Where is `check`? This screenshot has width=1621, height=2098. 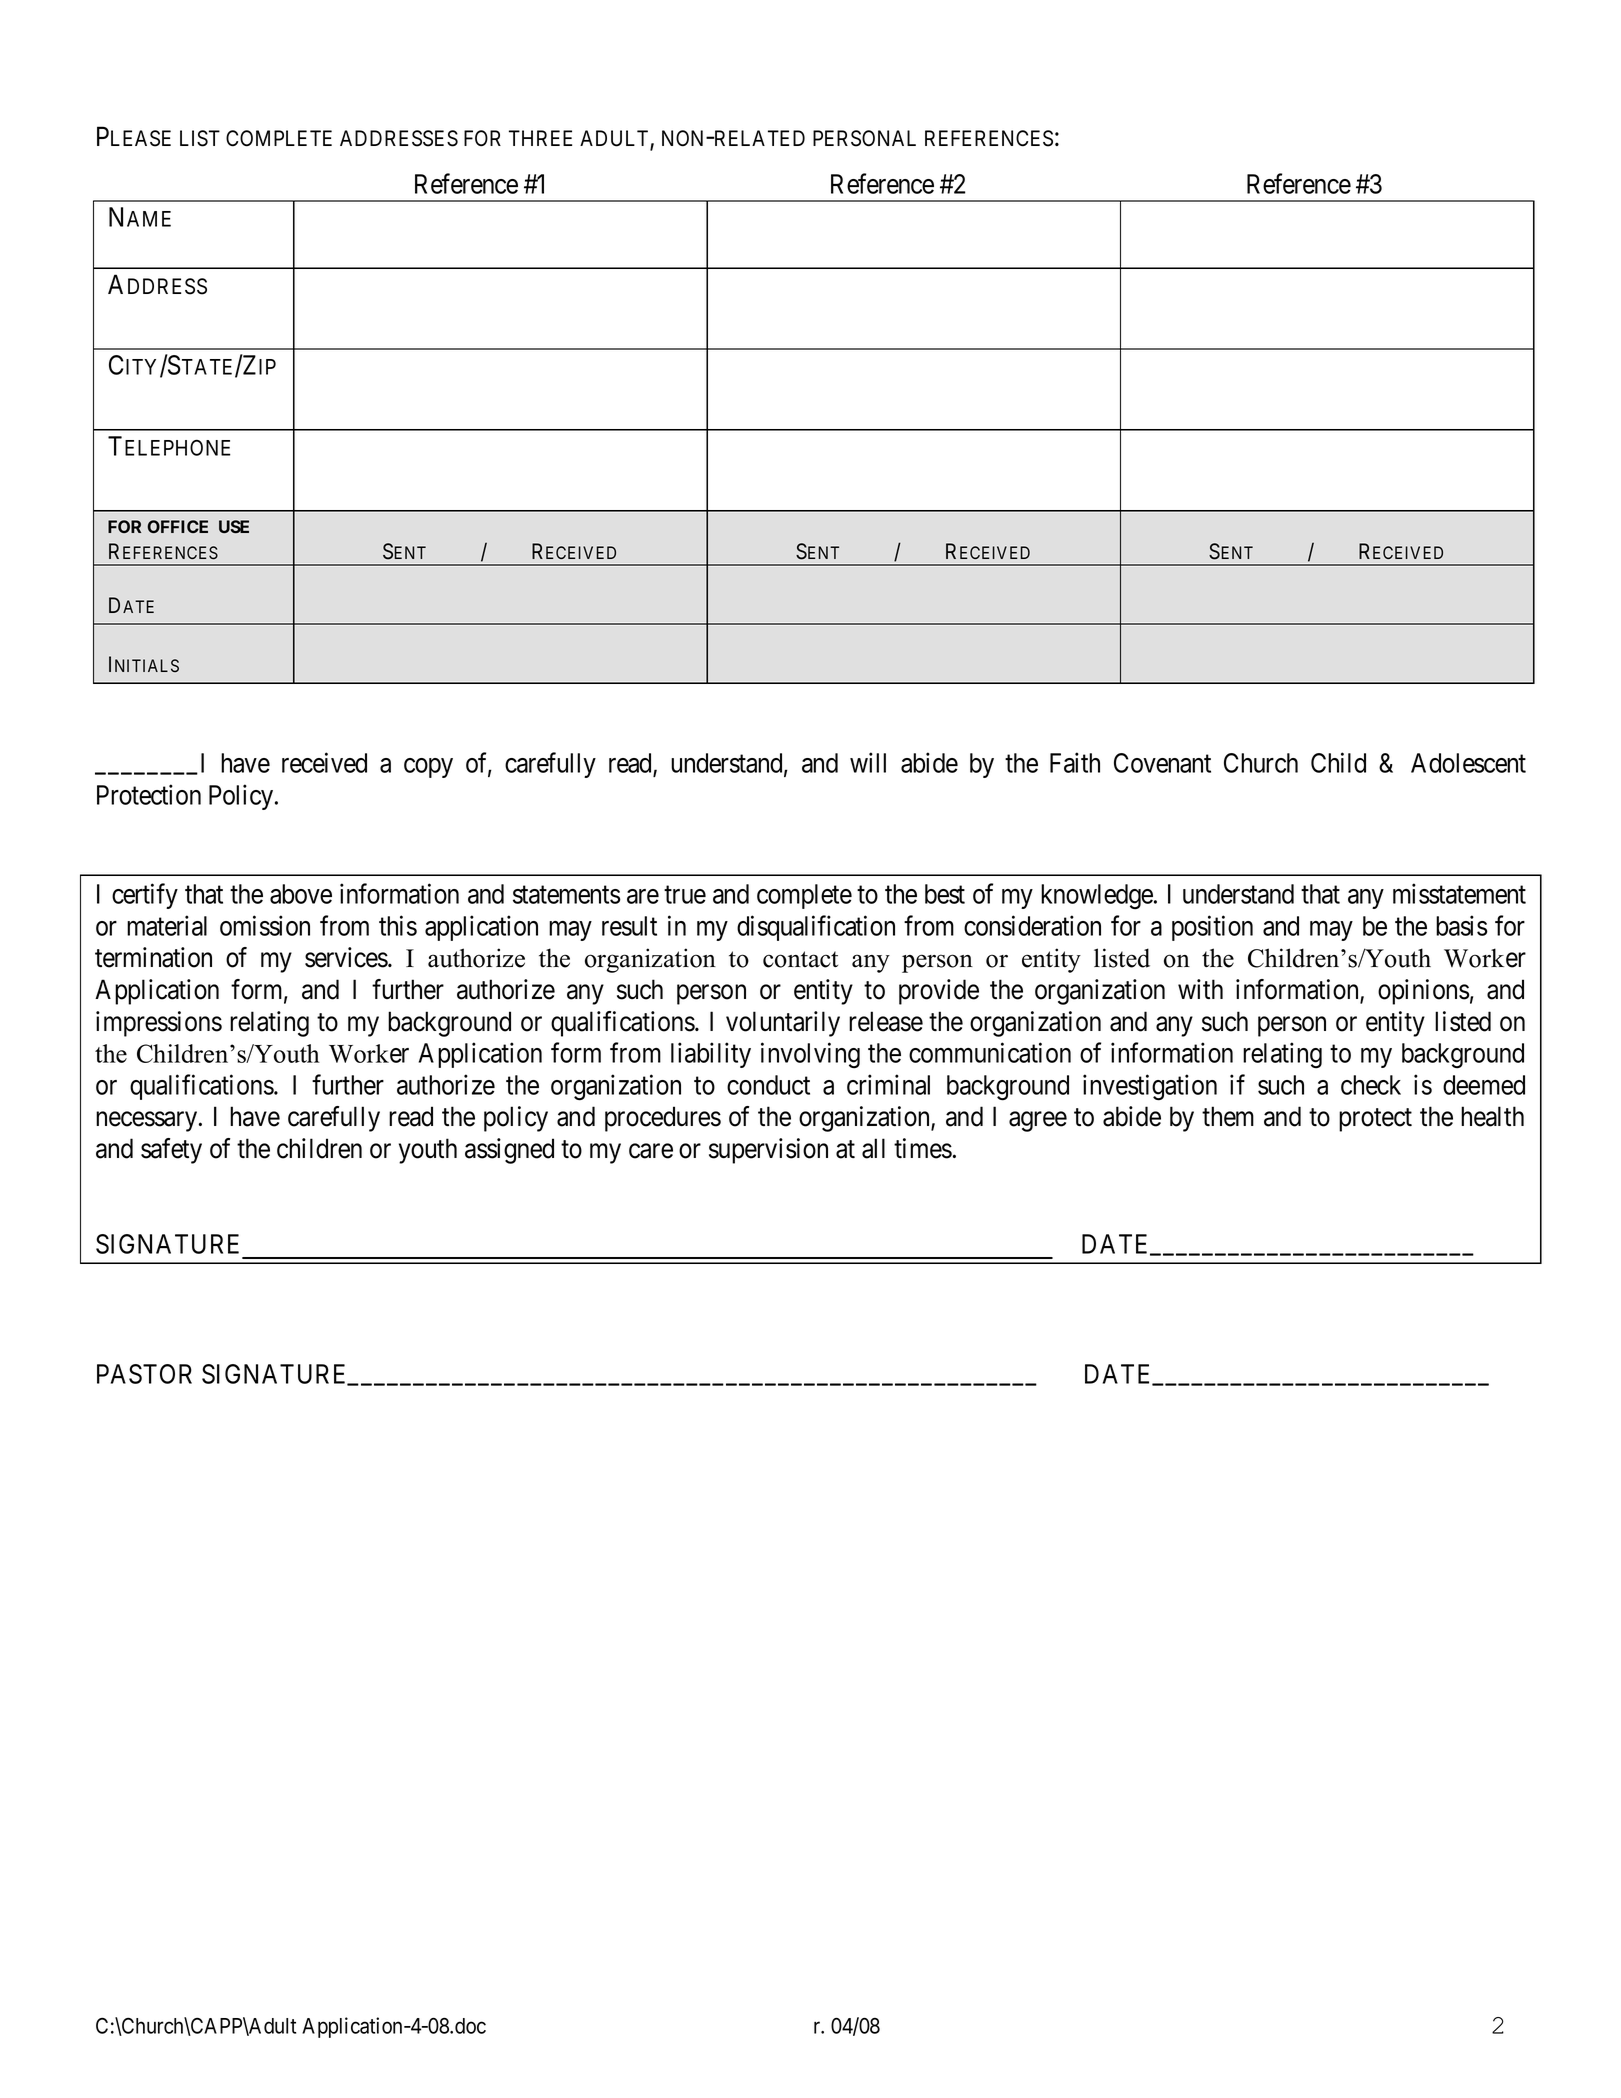
check is located at coordinates (1371, 1085).
